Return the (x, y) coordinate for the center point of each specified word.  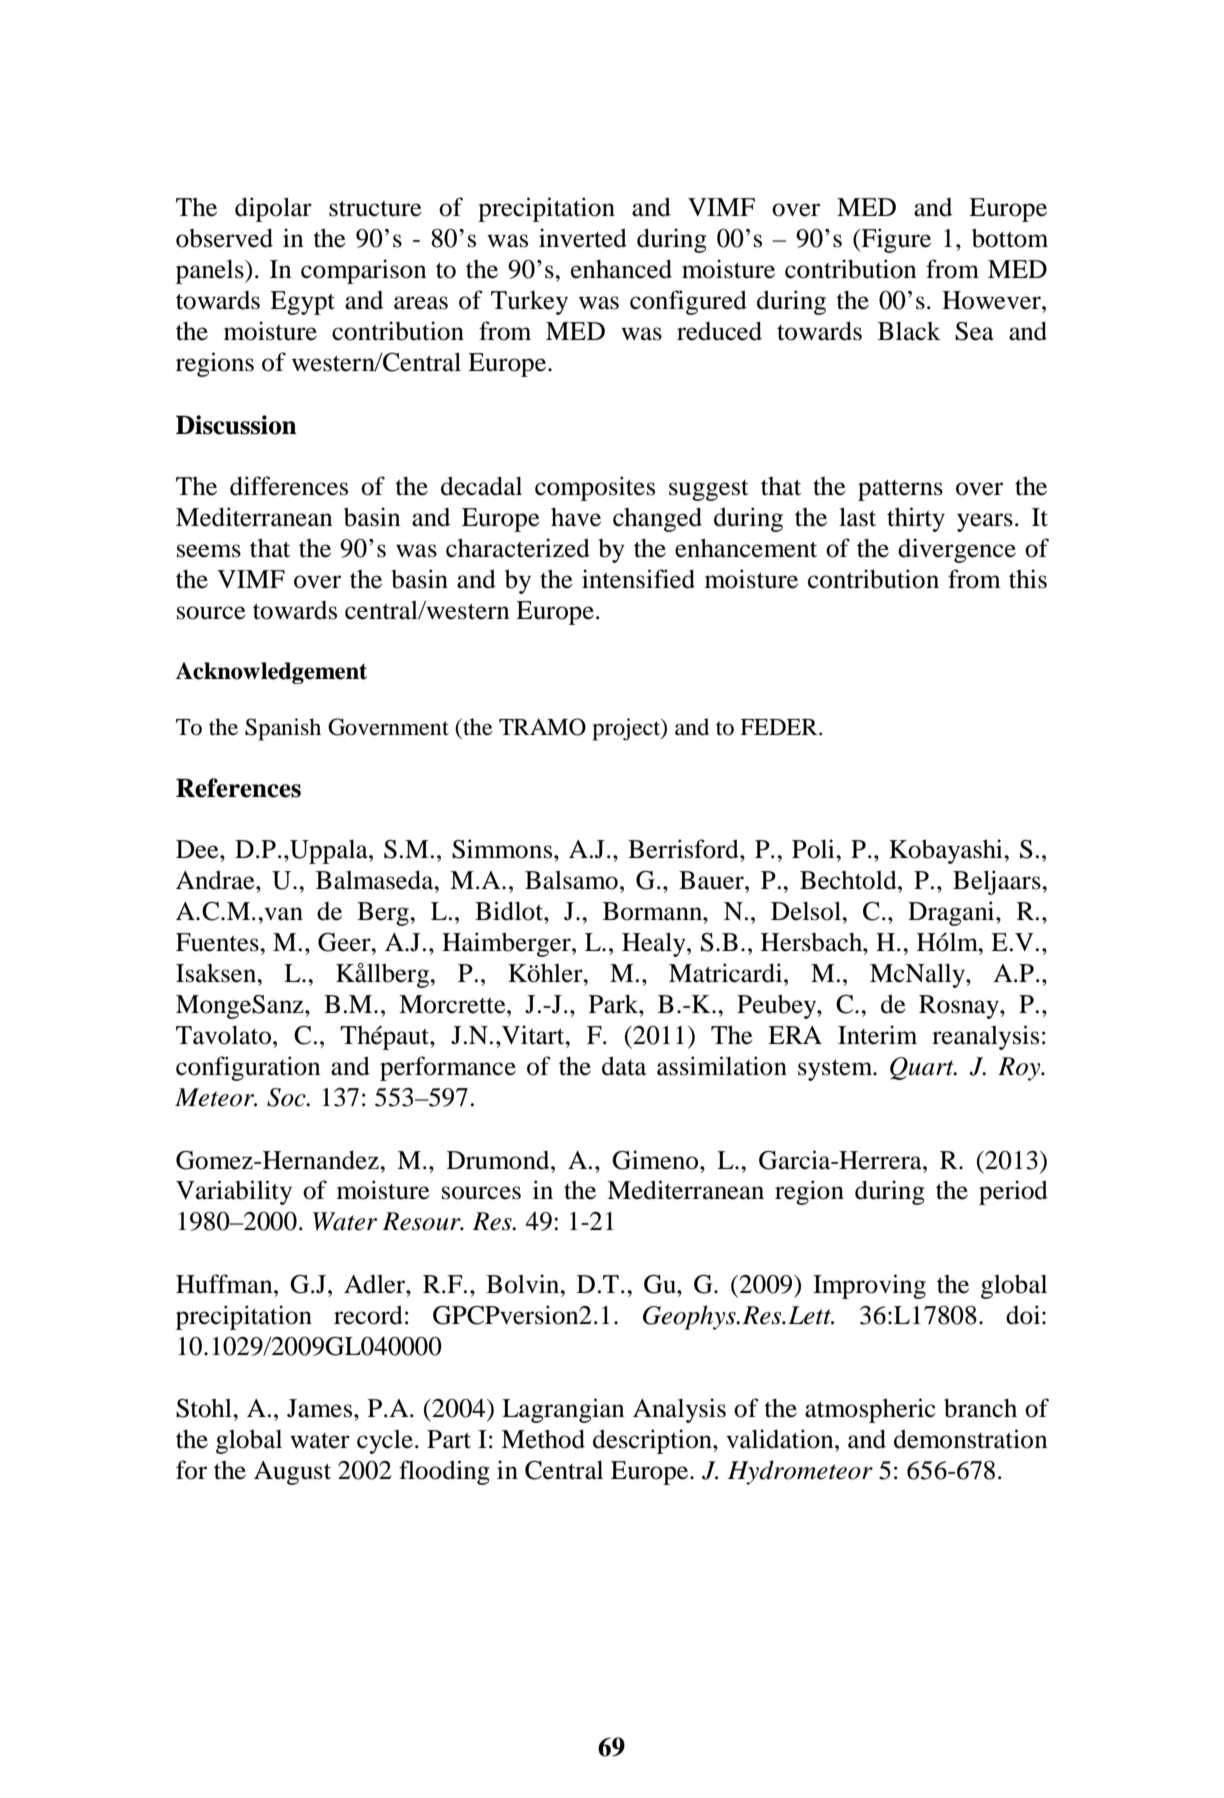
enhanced (621, 269)
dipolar (273, 209)
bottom (1010, 238)
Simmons (503, 849)
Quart (923, 1068)
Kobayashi (947, 851)
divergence (957, 550)
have (576, 517)
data (624, 1066)
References (238, 788)
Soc (287, 1097)
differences (289, 486)
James (321, 1408)
